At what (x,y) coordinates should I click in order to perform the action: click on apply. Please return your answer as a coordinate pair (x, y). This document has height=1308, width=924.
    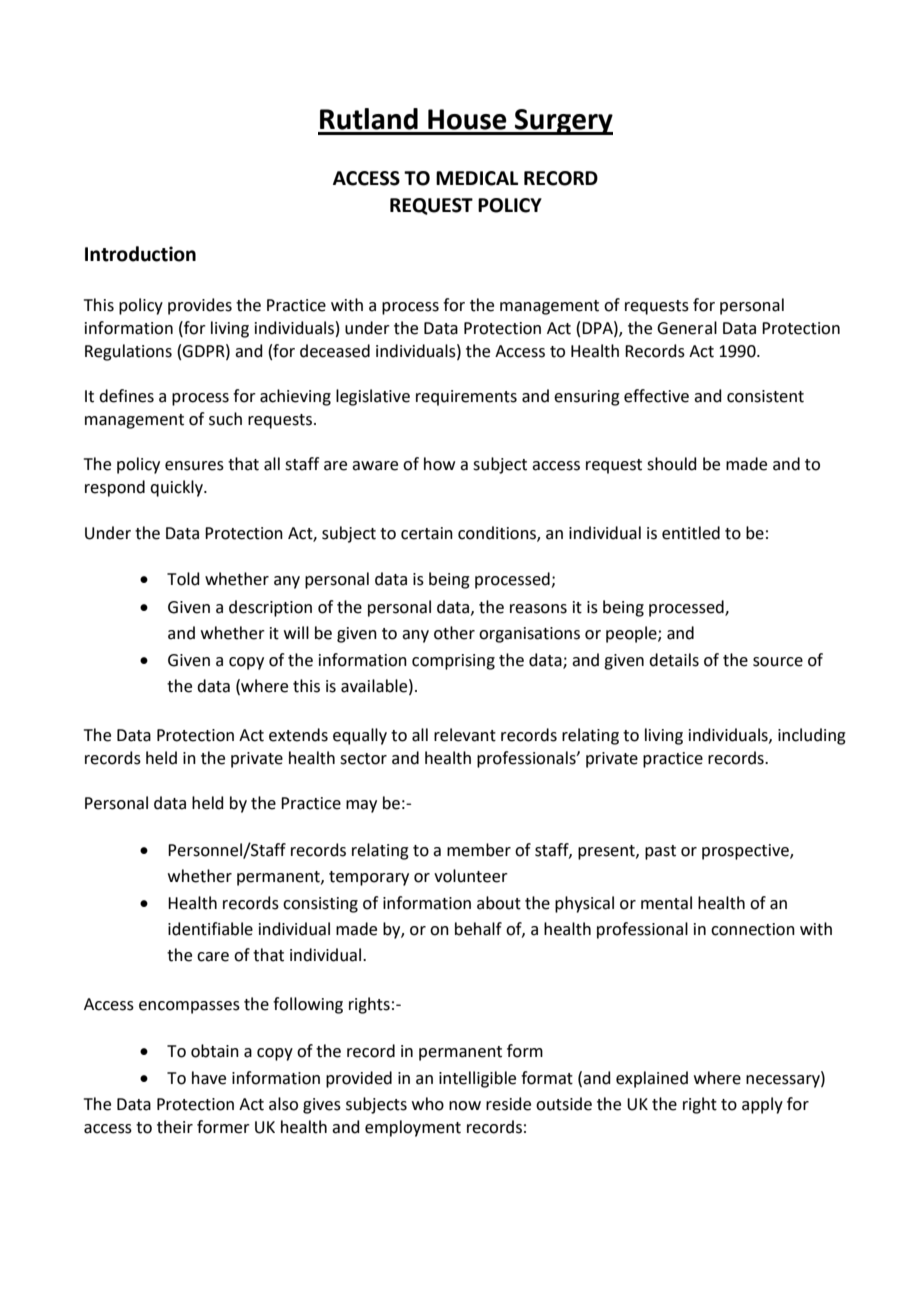
    Looking at the image, I should click on (762, 1105).
